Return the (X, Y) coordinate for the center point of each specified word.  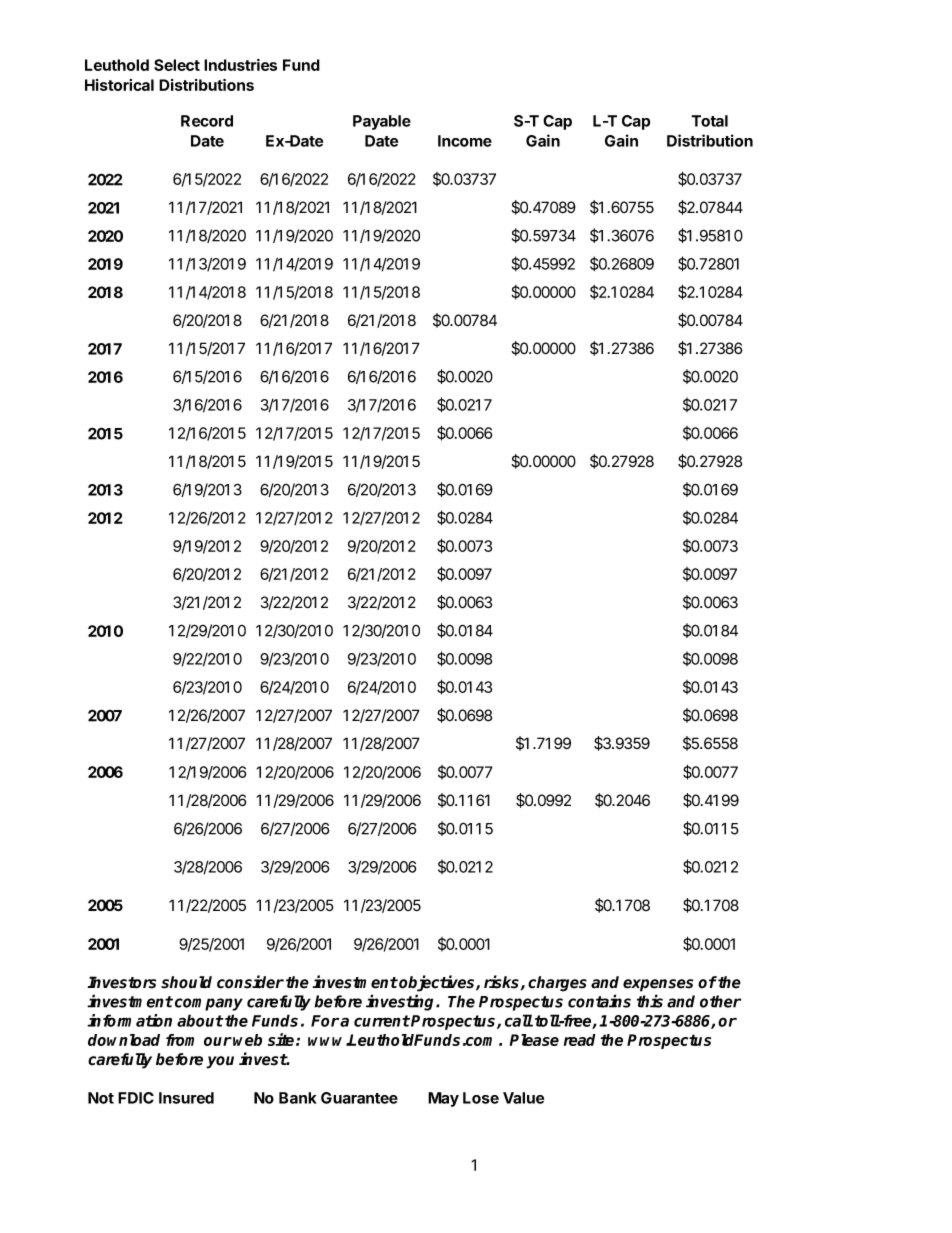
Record (207, 121)
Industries (240, 65)
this (650, 1001)
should (186, 982)
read (580, 1040)
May (443, 1099)
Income (465, 141)
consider (250, 982)
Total (709, 121)
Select (177, 65)
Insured (186, 1098)
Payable (382, 122)
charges (557, 984)
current (382, 1021)
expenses (658, 985)
